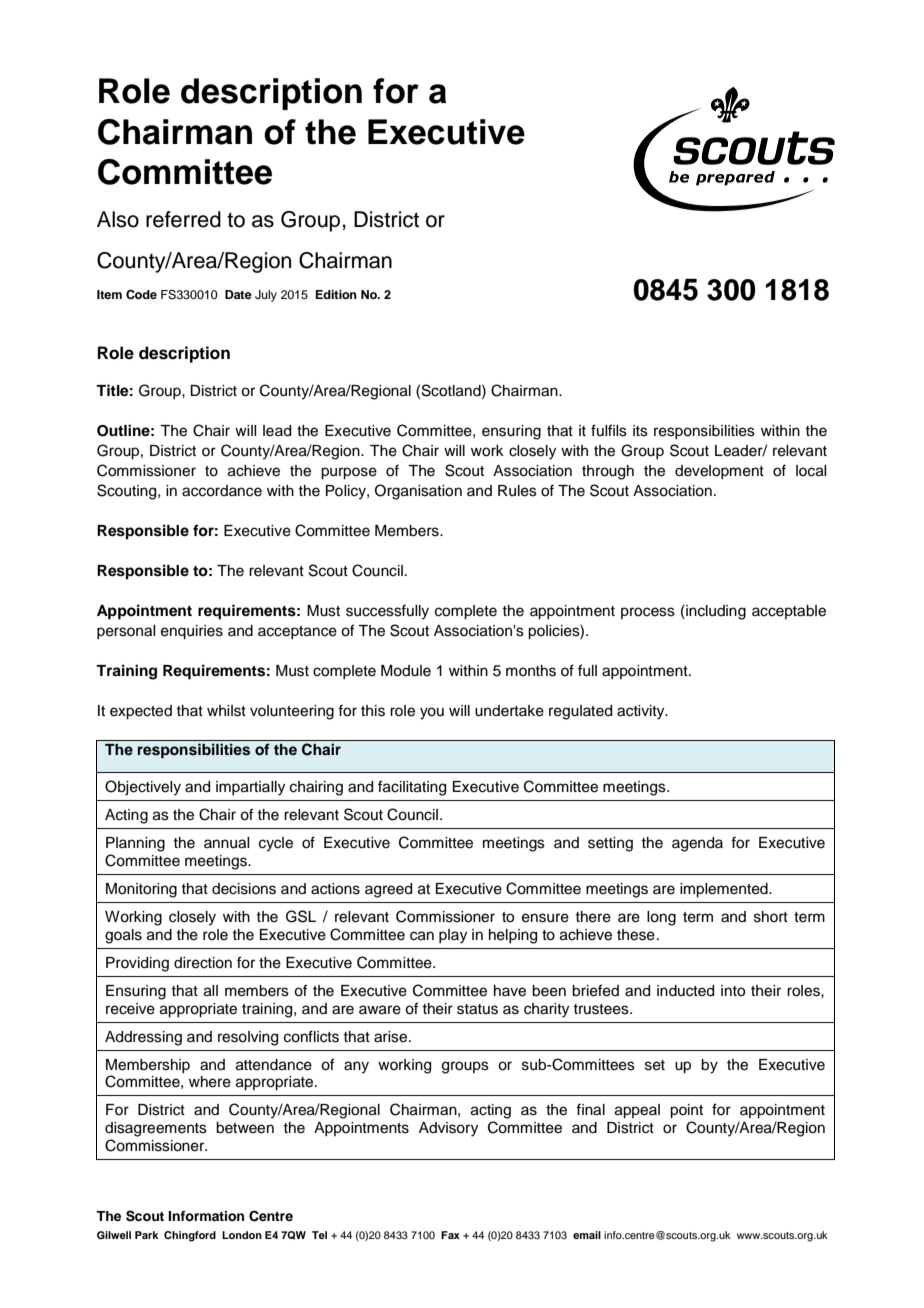 This screenshot has width=924, height=1308. What do you see at coordinates (642, 712) in the screenshot?
I see `activity` at bounding box center [642, 712].
